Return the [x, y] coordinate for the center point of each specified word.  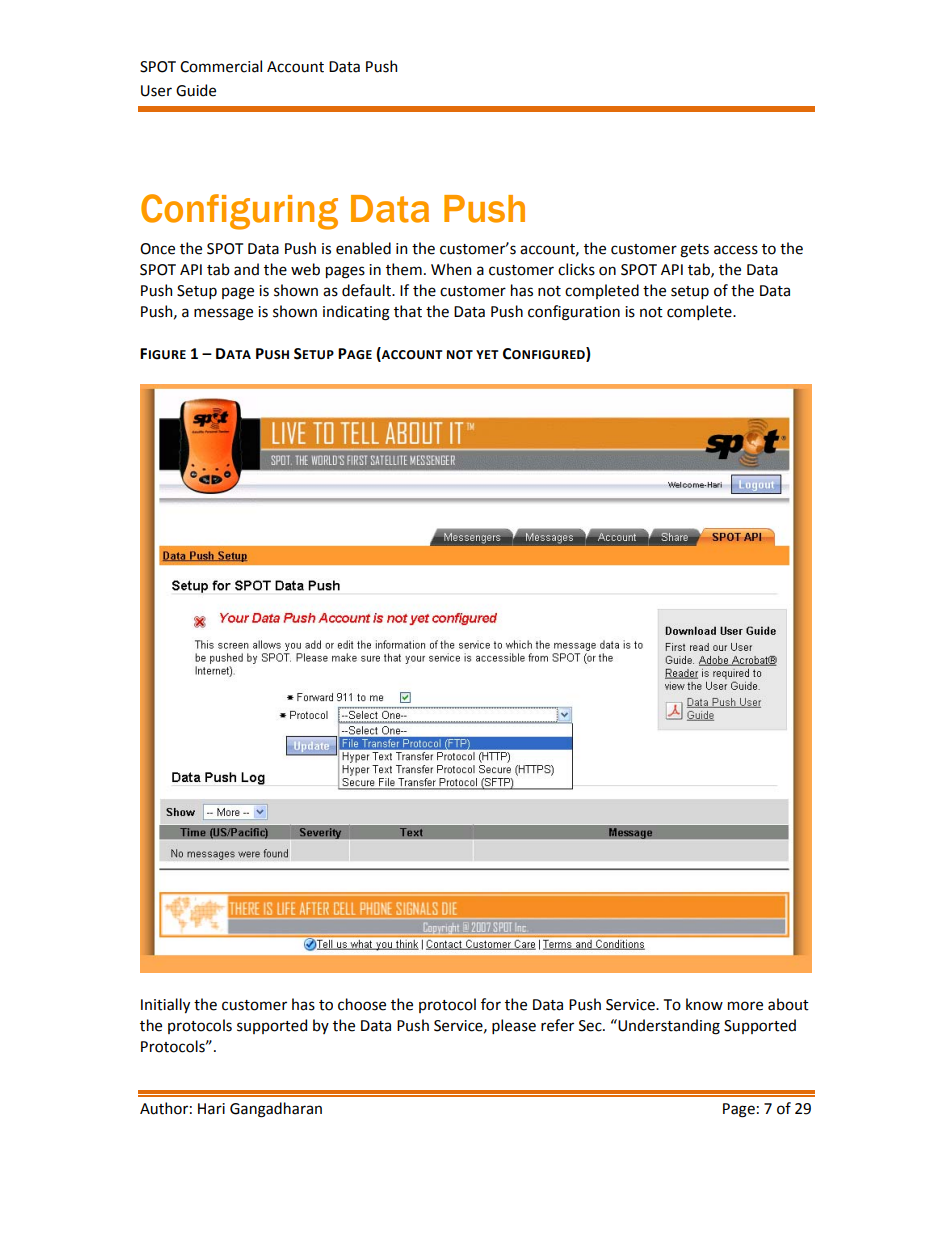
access [736, 250]
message [223, 314]
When [451, 269]
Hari [211, 1109]
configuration [574, 313]
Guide [196, 90]
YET [487, 354]
